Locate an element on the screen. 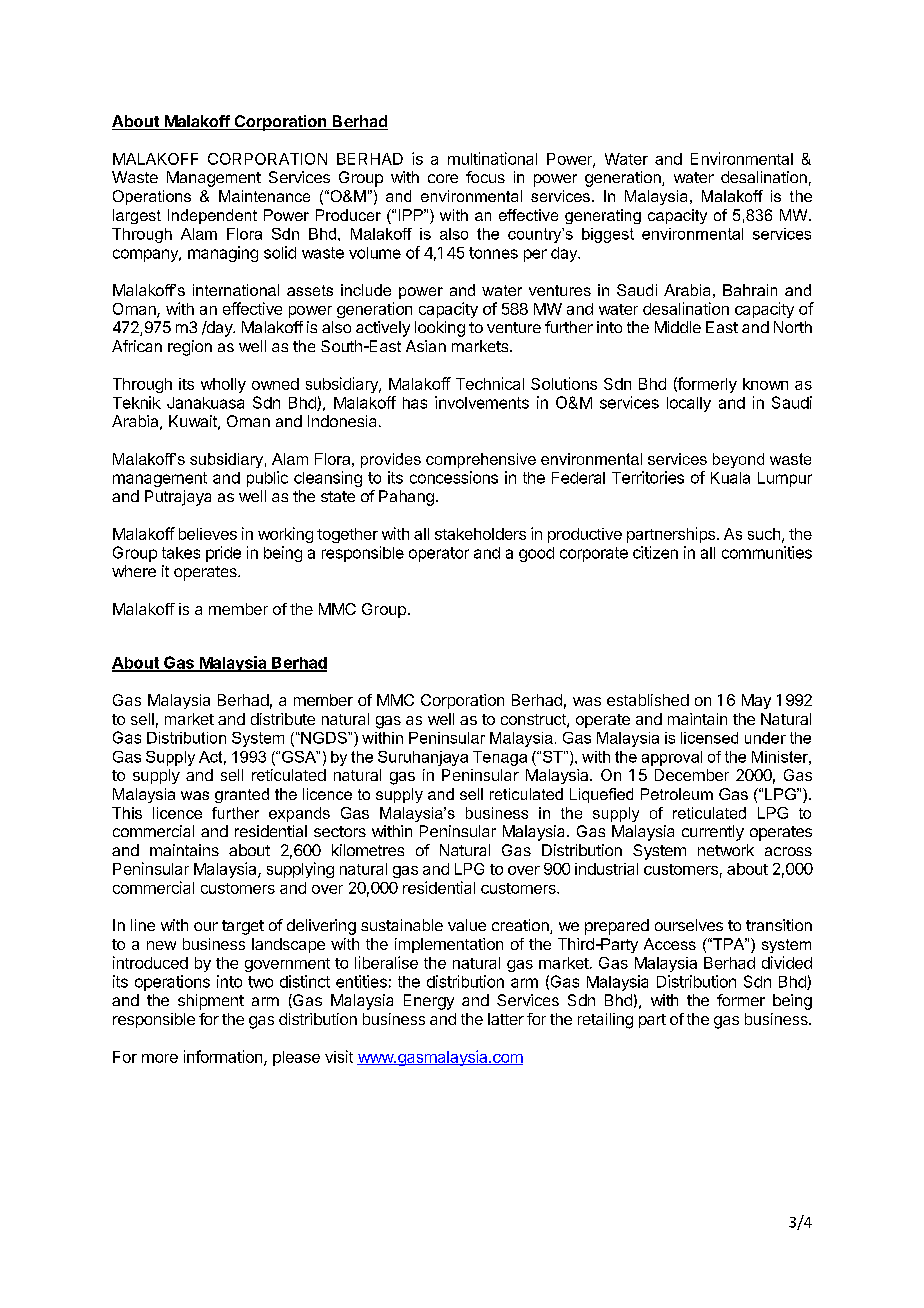 This screenshot has width=924, height=1308. information is located at coordinates (224, 1057).
